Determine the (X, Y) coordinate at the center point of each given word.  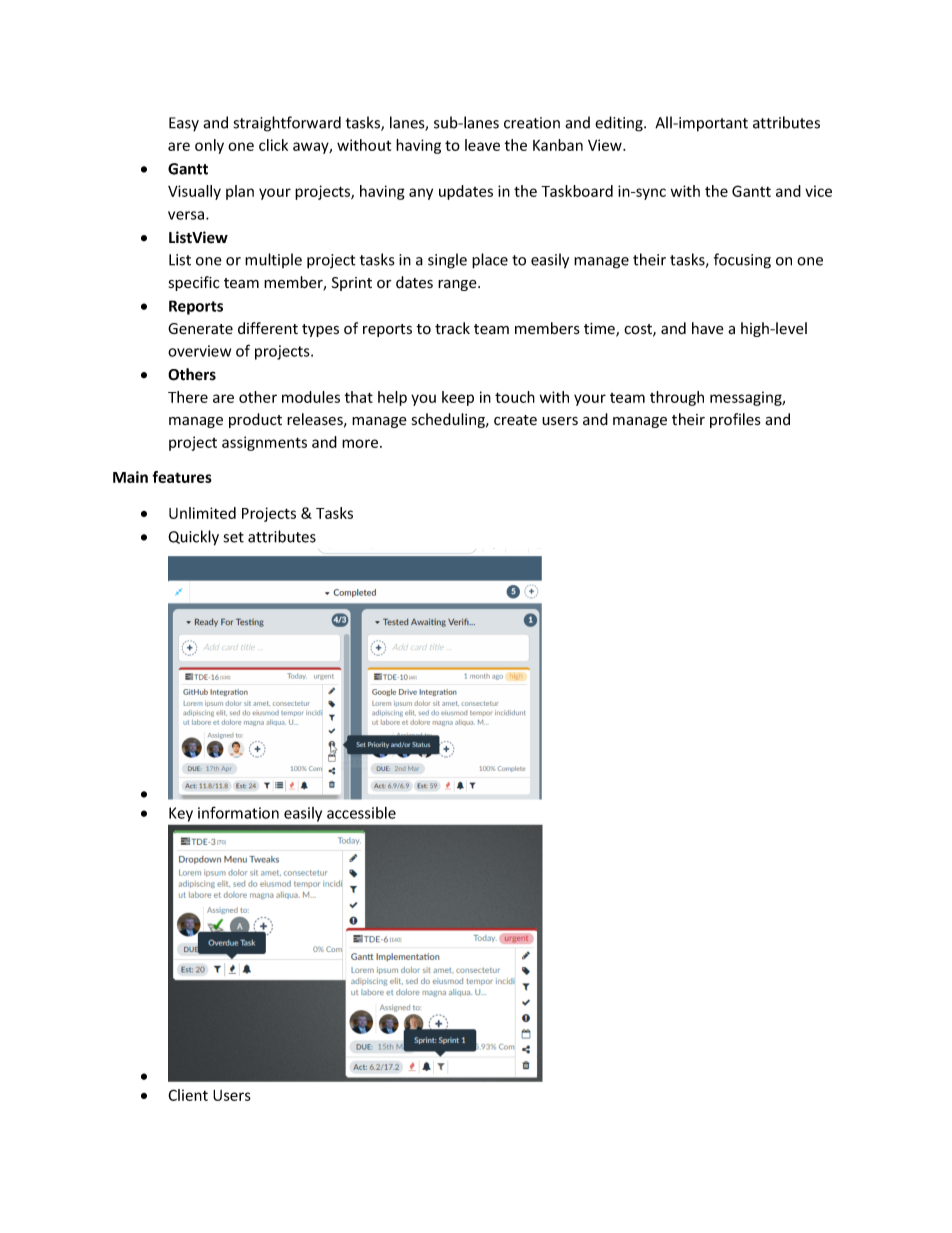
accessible (361, 813)
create (515, 420)
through (677, 398)
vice (818, 191)
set (234, 537)
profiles (735, 420)
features (182, 477)
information (238, 812)
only (209, 146)
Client (188, 1095)
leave (482, 145)
